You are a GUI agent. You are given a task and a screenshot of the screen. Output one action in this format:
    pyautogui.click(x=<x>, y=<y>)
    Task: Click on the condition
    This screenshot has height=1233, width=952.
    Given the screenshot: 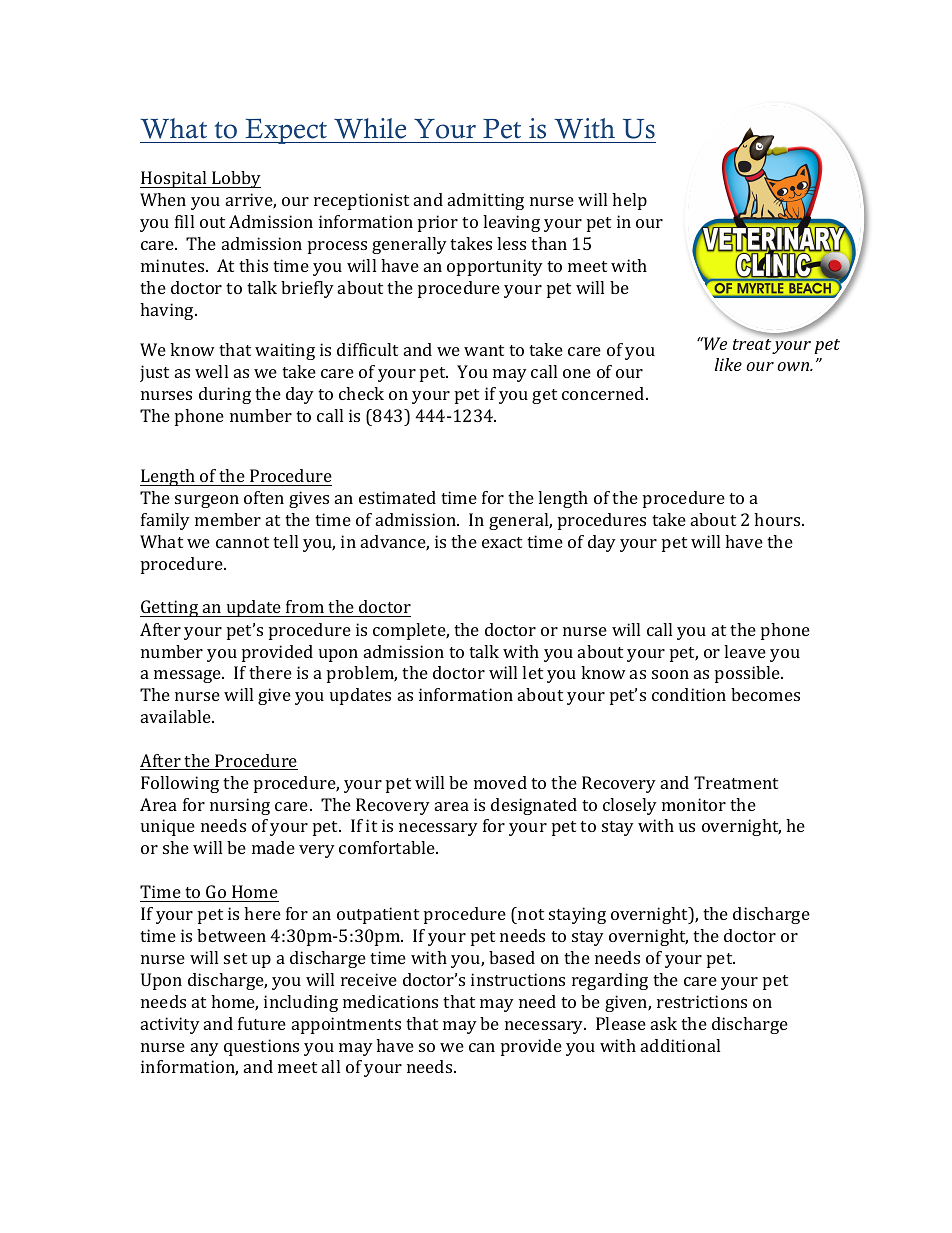 What is the action you would take?
    pyautogui.click(x=689, y=694)
